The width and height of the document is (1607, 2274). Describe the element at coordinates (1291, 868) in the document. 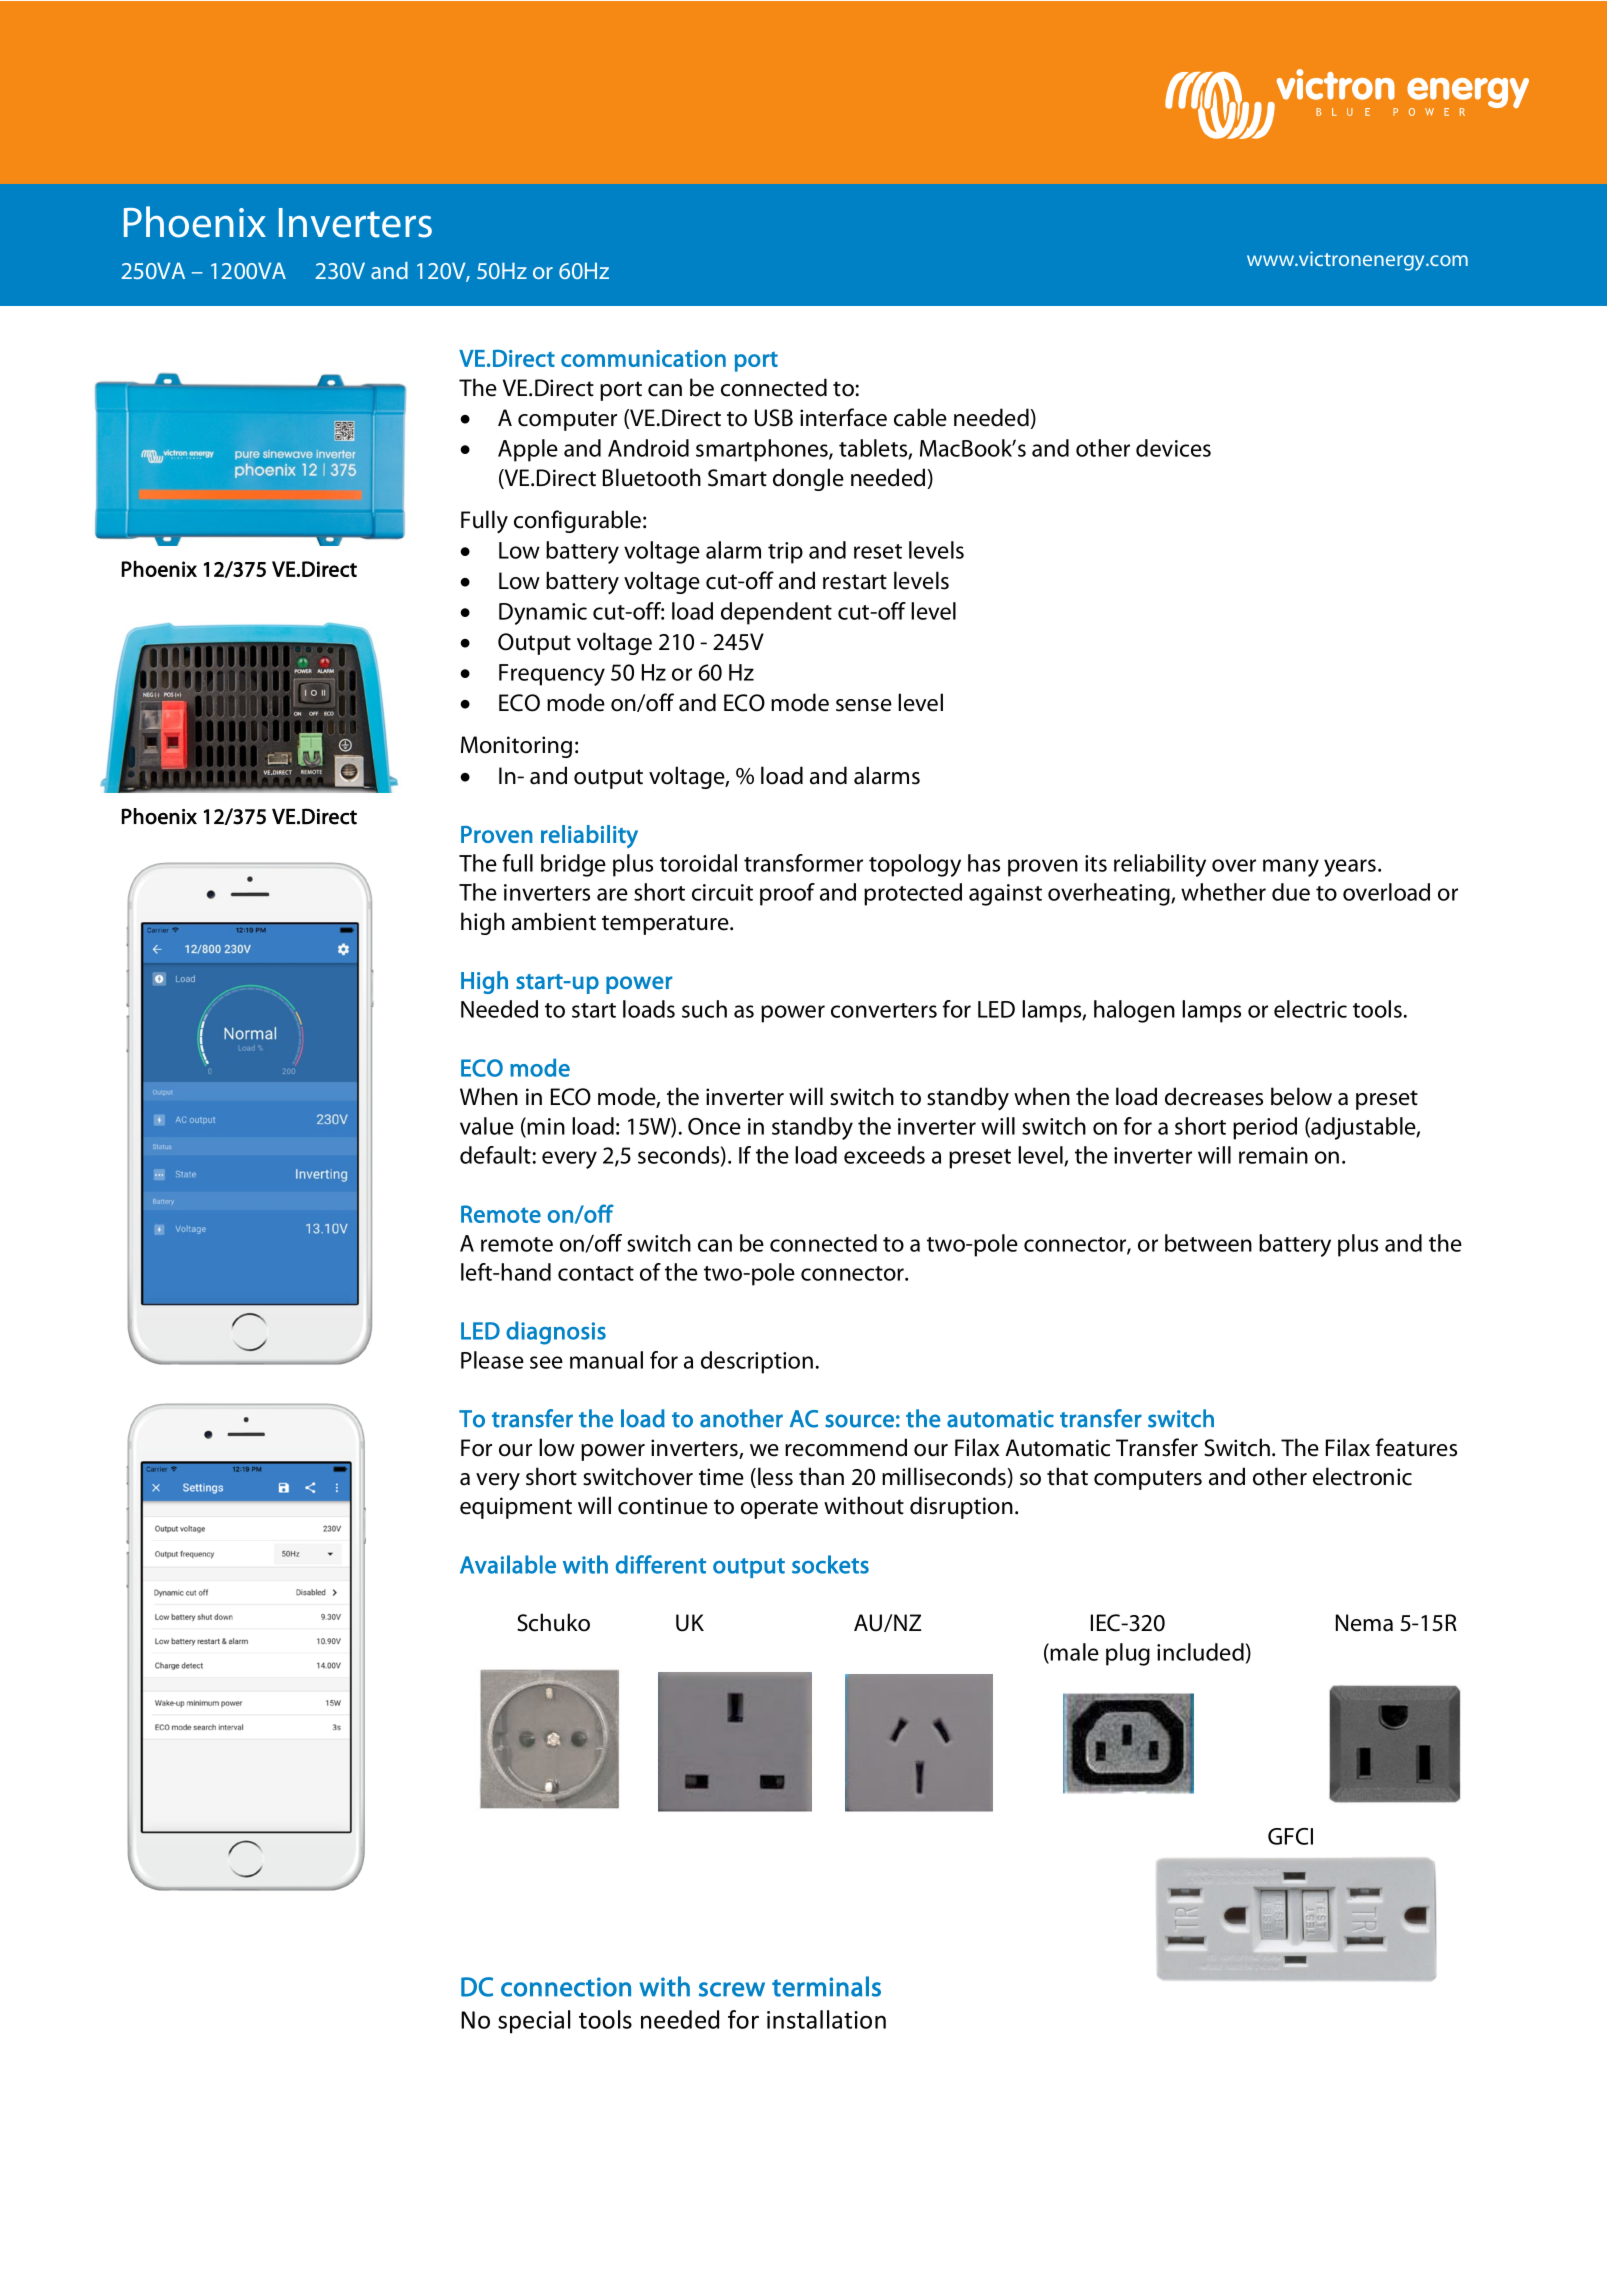

I see `many` at that location.
